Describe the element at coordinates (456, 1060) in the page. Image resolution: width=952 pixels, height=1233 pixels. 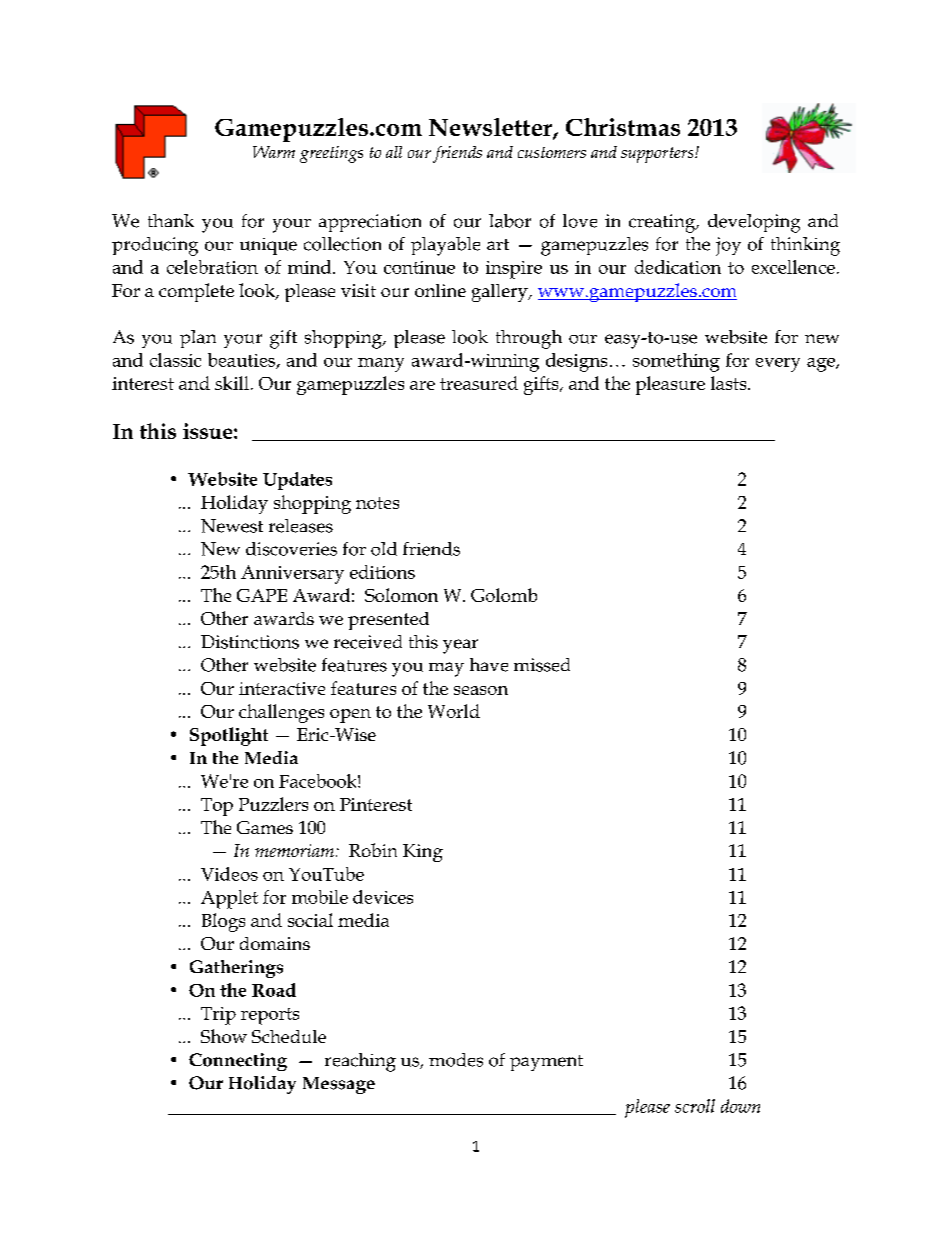
I see `modes` at that location.
